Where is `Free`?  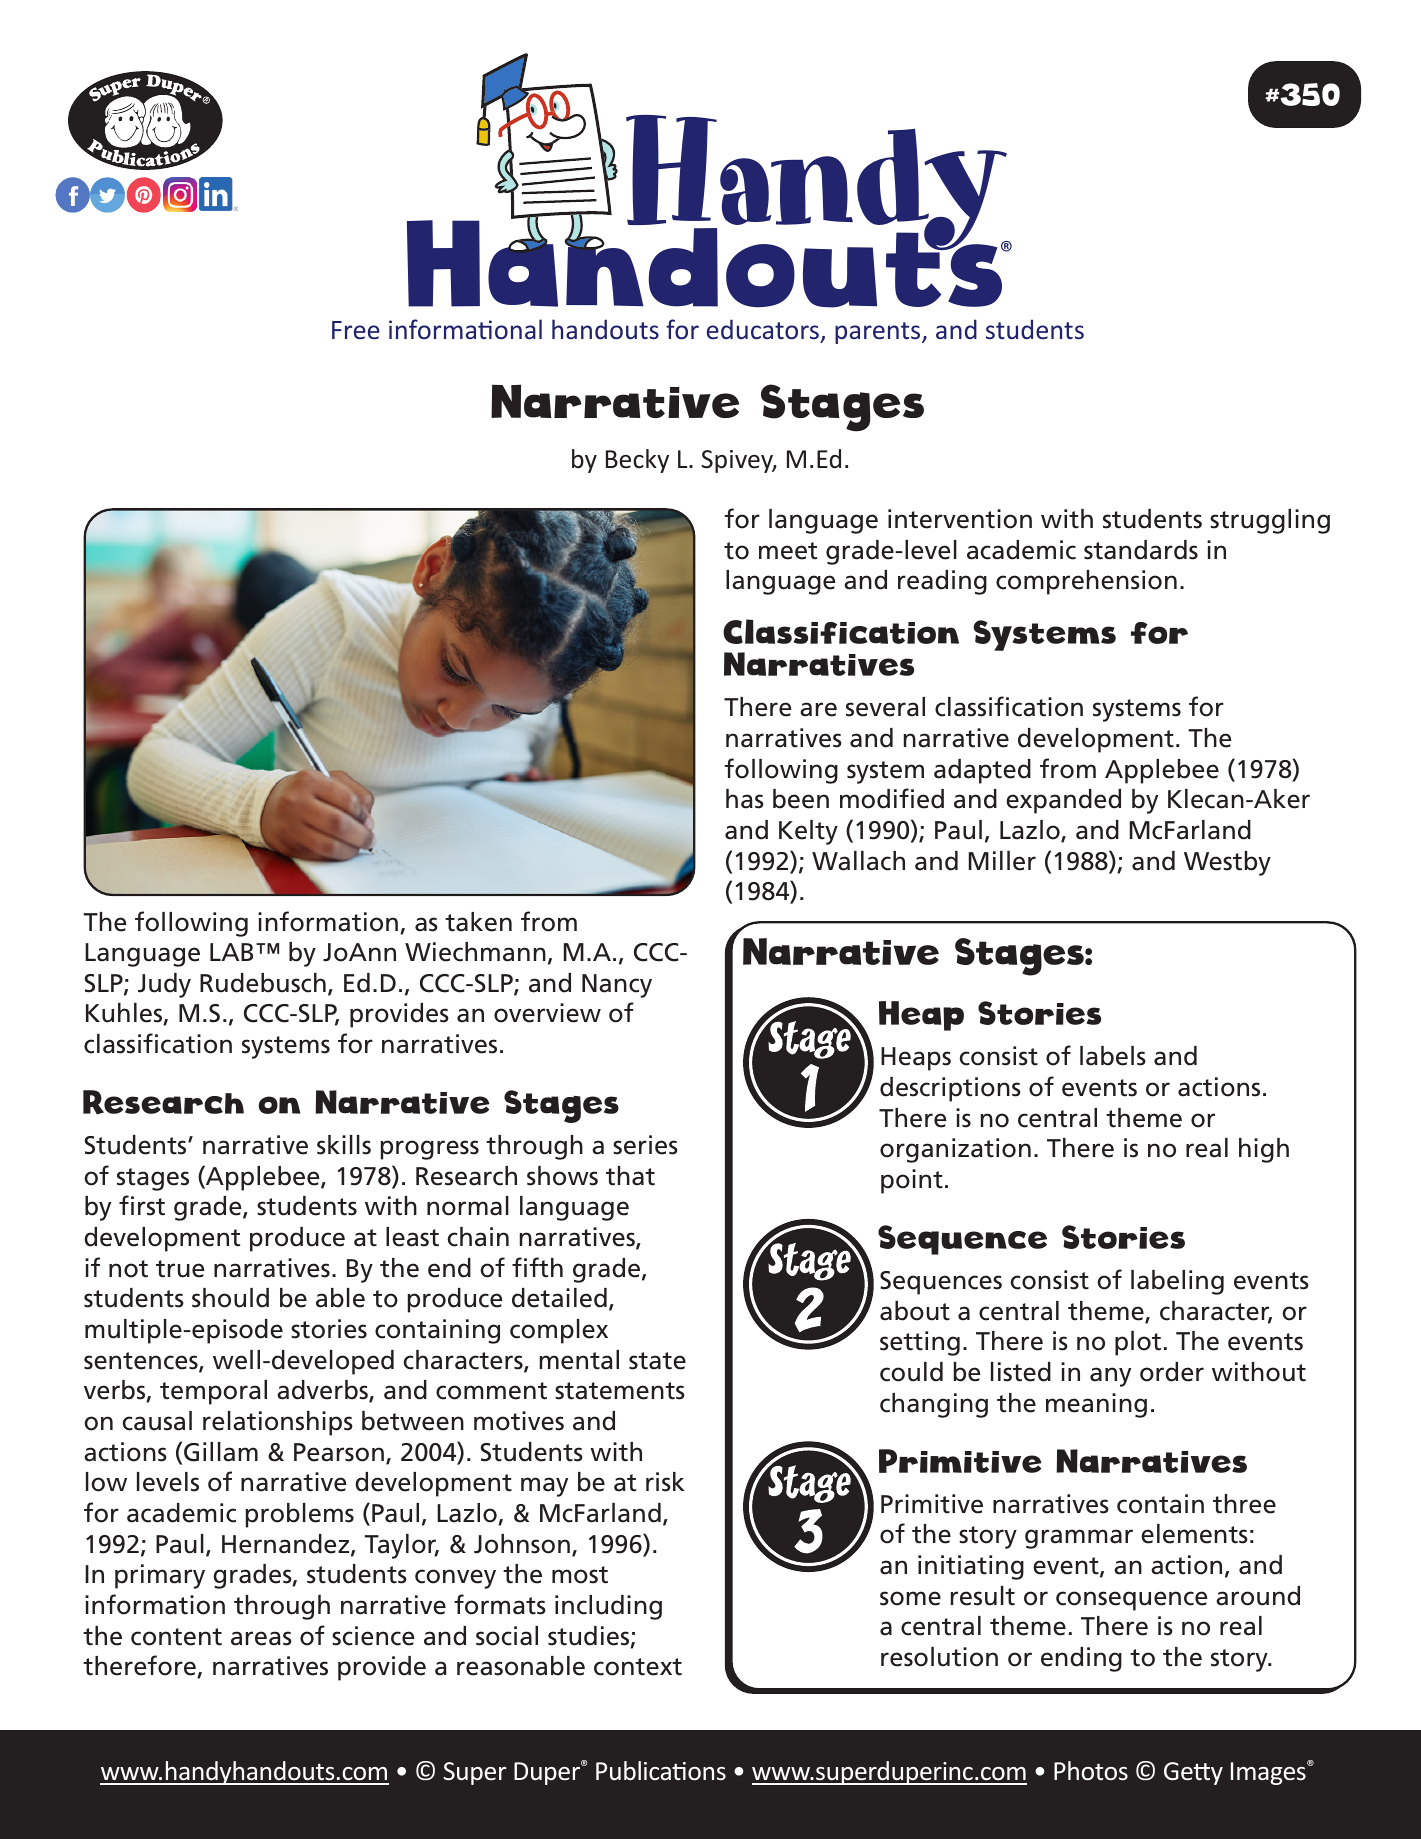 Free is located at coordinates (356, 330).
